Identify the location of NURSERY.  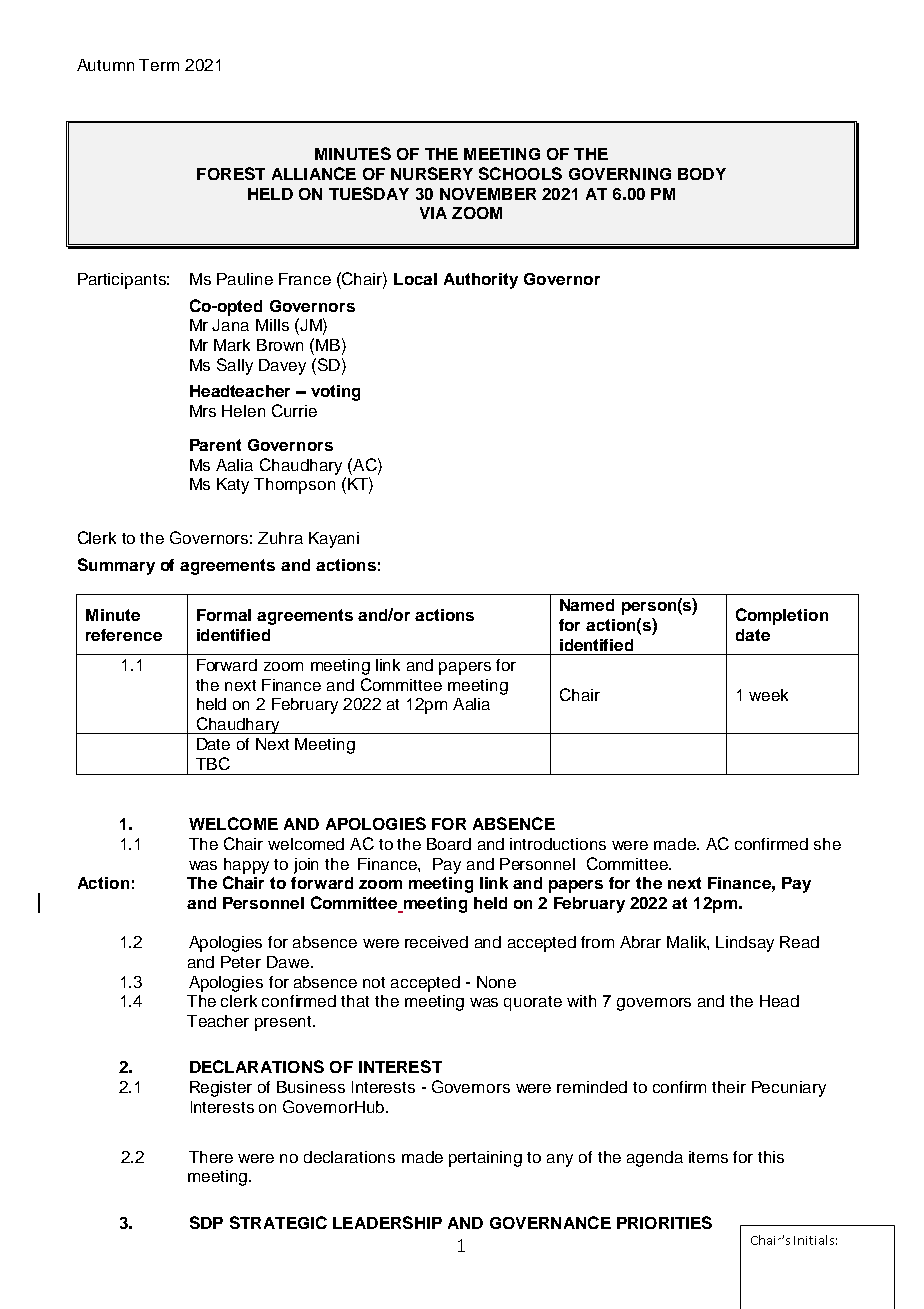
(432, 173).
